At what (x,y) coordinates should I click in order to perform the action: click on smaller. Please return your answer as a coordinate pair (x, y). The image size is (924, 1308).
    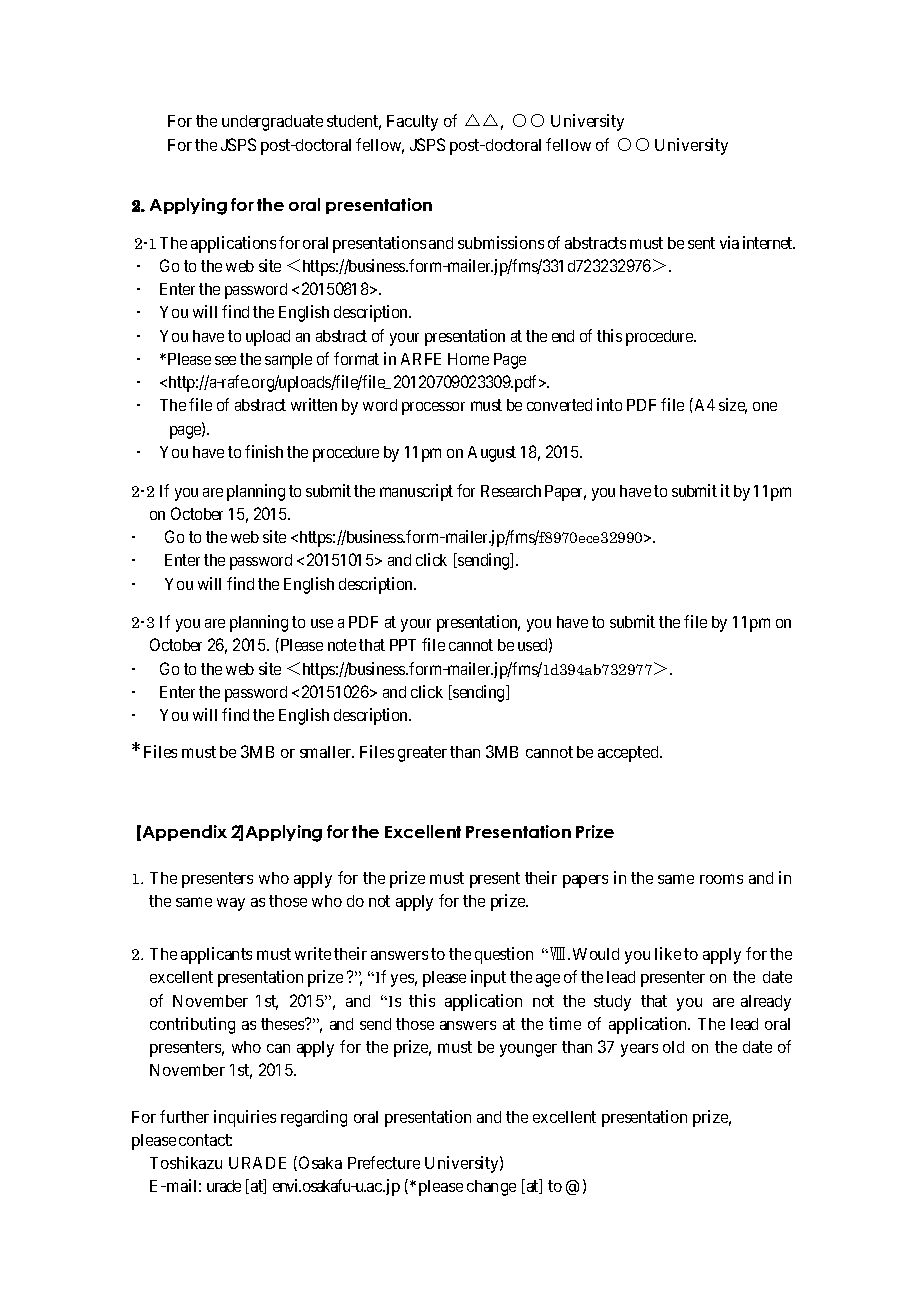
    Looking at the image, I should click on (327, 752).
